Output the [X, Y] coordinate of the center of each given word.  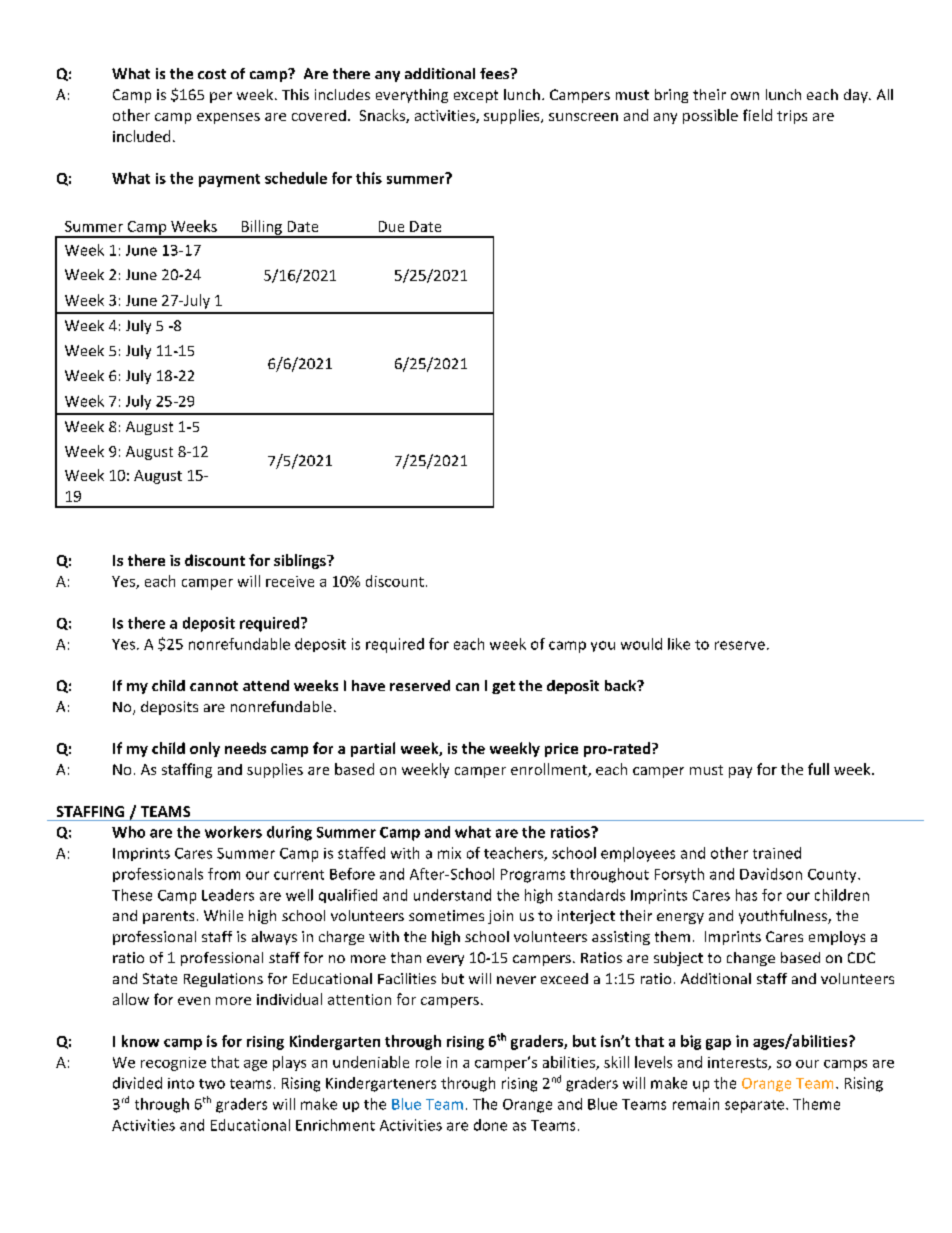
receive [290, 581]
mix [449, 853]
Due [391, 226]
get [503, 687]
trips [792, 117]
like [679, 644]
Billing [261, 228]
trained [777, 853]
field [757, 115]
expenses [228, 118]
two [212, 1084]
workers [233, 832]
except [476, 96]
